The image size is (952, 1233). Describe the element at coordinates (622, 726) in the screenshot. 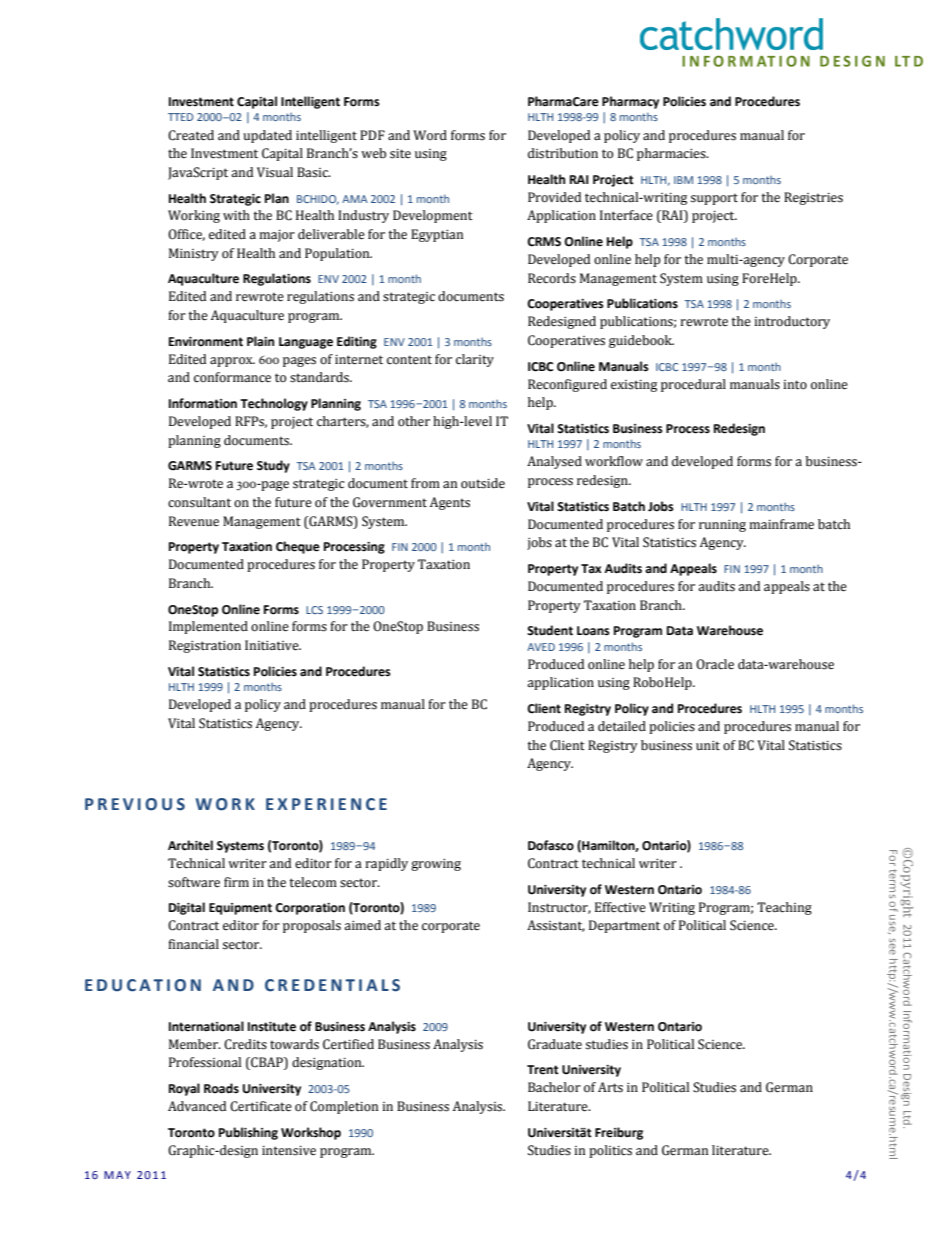

I see `detailed` at that location.
